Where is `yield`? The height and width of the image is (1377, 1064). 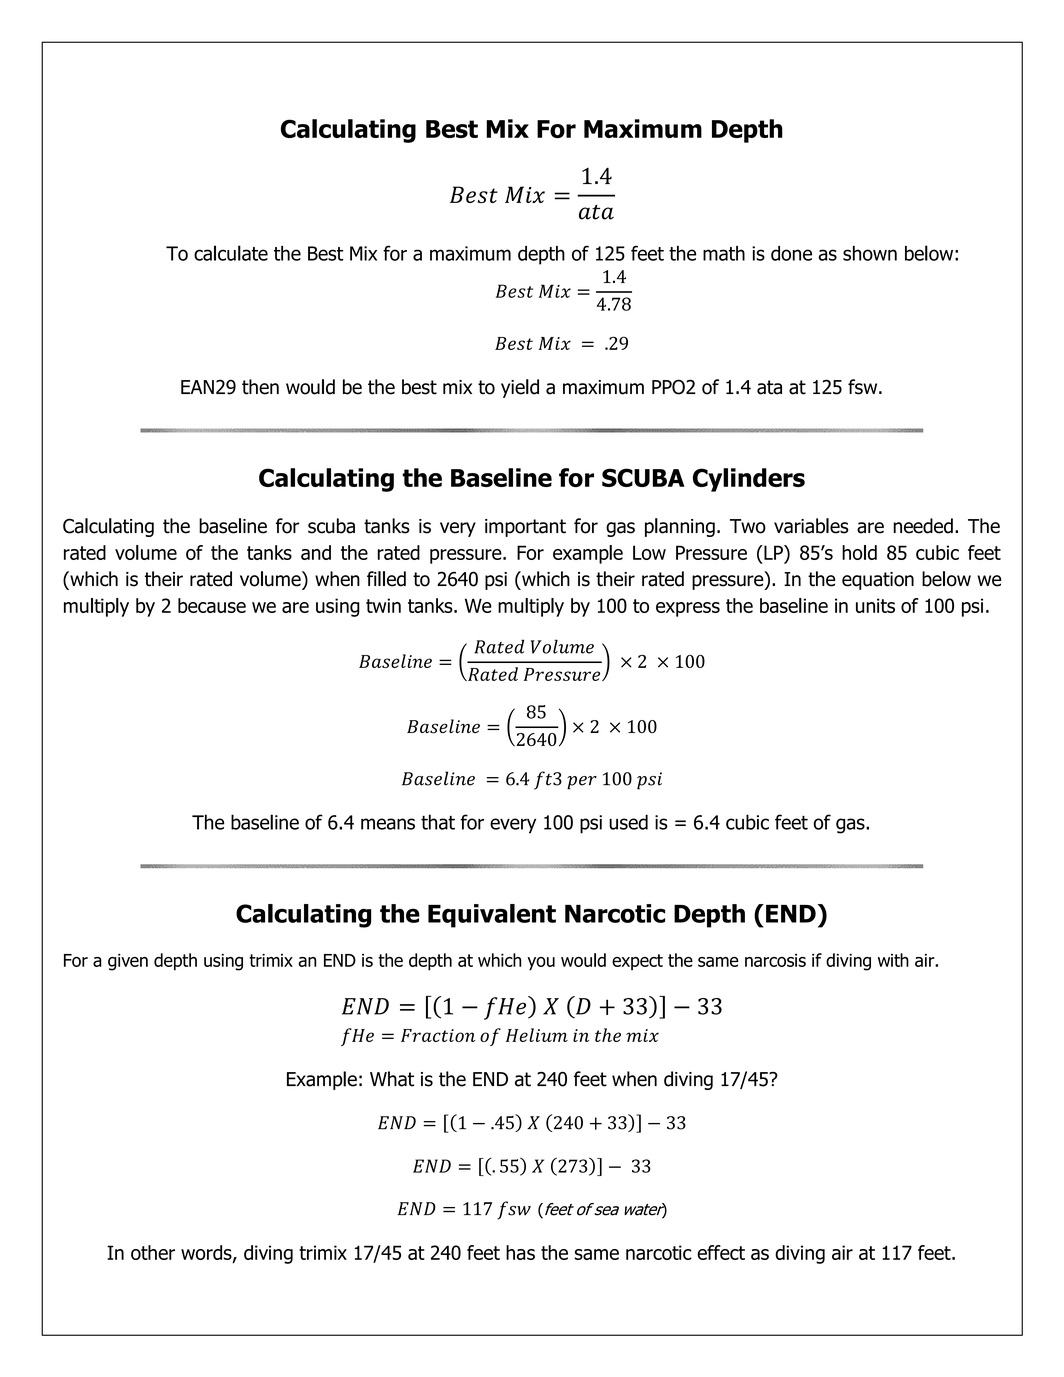
yield is located at coordinates (520, 388).
